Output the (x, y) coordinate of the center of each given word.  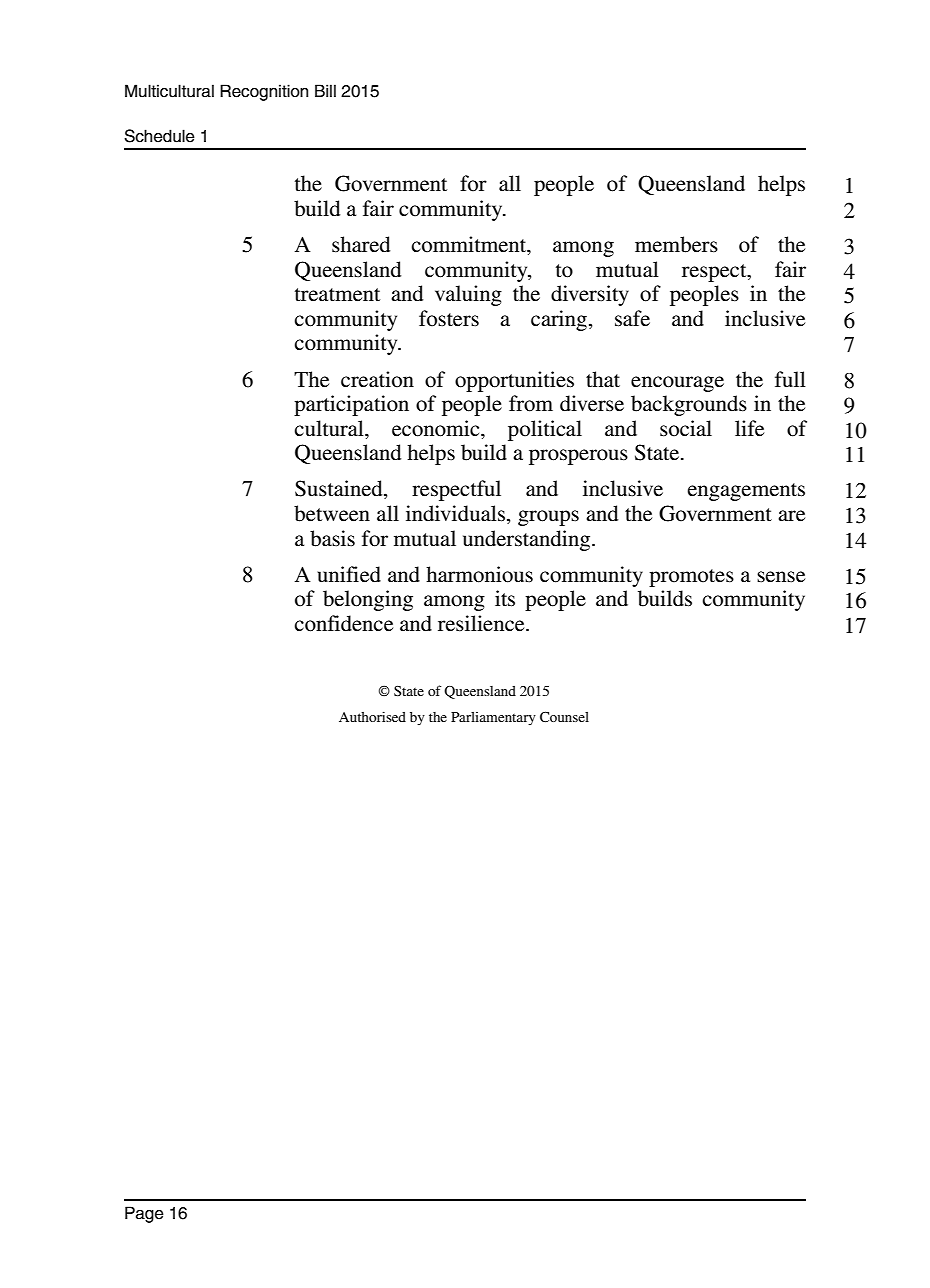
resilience (482, 623)
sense (781, 577)
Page (144, 1214)
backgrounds (689, 405)
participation (351, 405)
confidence (343, 623)
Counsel (564, 716)
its (505, 598)
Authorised (372, 716)
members (676, 244)
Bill (325, 90)
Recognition (264, 92)
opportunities (514, 381)
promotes (691, 578)
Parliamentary (493, 719)
